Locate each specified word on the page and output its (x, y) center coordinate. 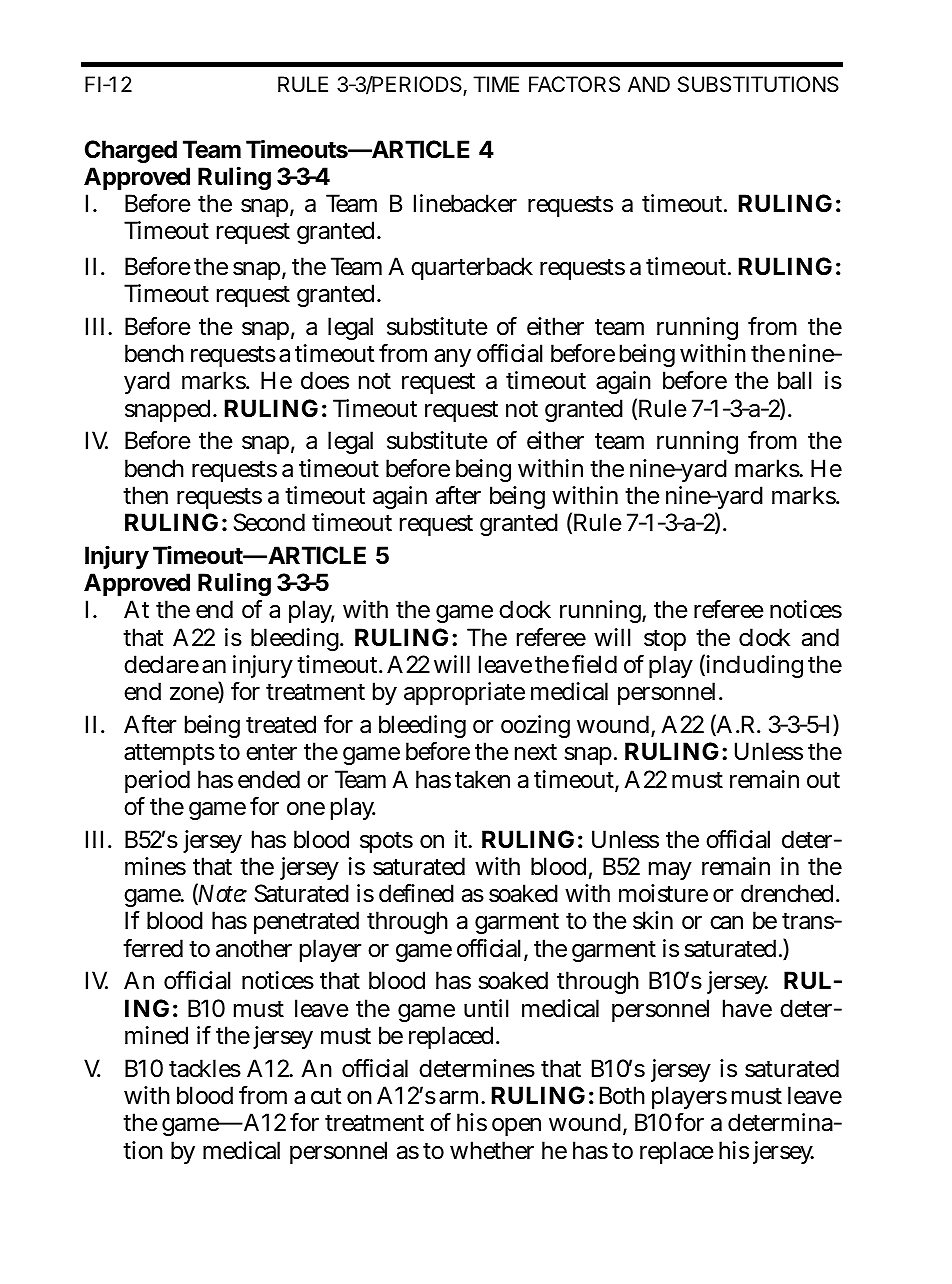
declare (161, 664)
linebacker (465, 203)
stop (665, 640)
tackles (205, 1068)
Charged (131, 151)
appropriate (464, 693)
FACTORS (574, 84)
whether (492, 1150)
